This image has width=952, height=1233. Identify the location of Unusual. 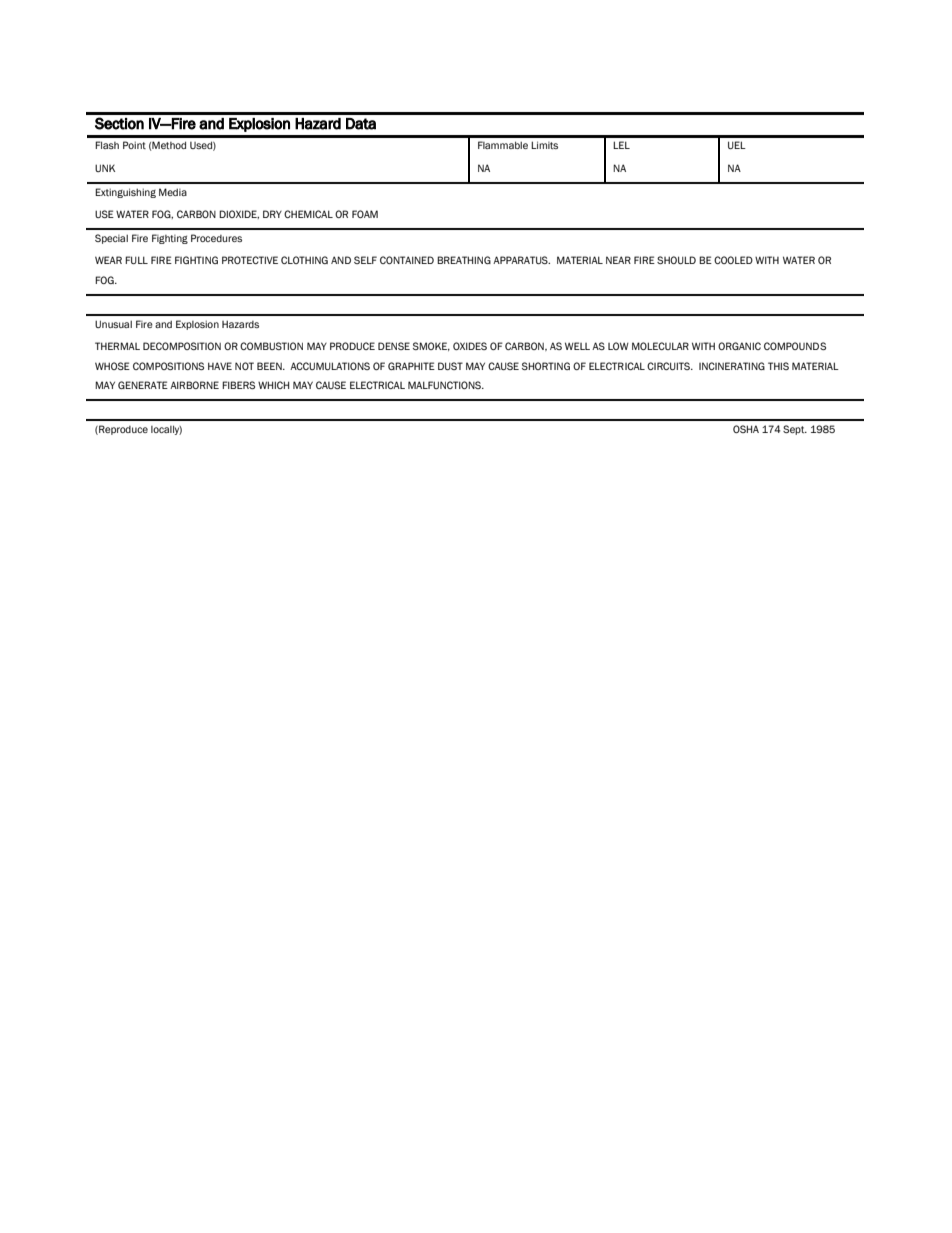
(113, 324).
